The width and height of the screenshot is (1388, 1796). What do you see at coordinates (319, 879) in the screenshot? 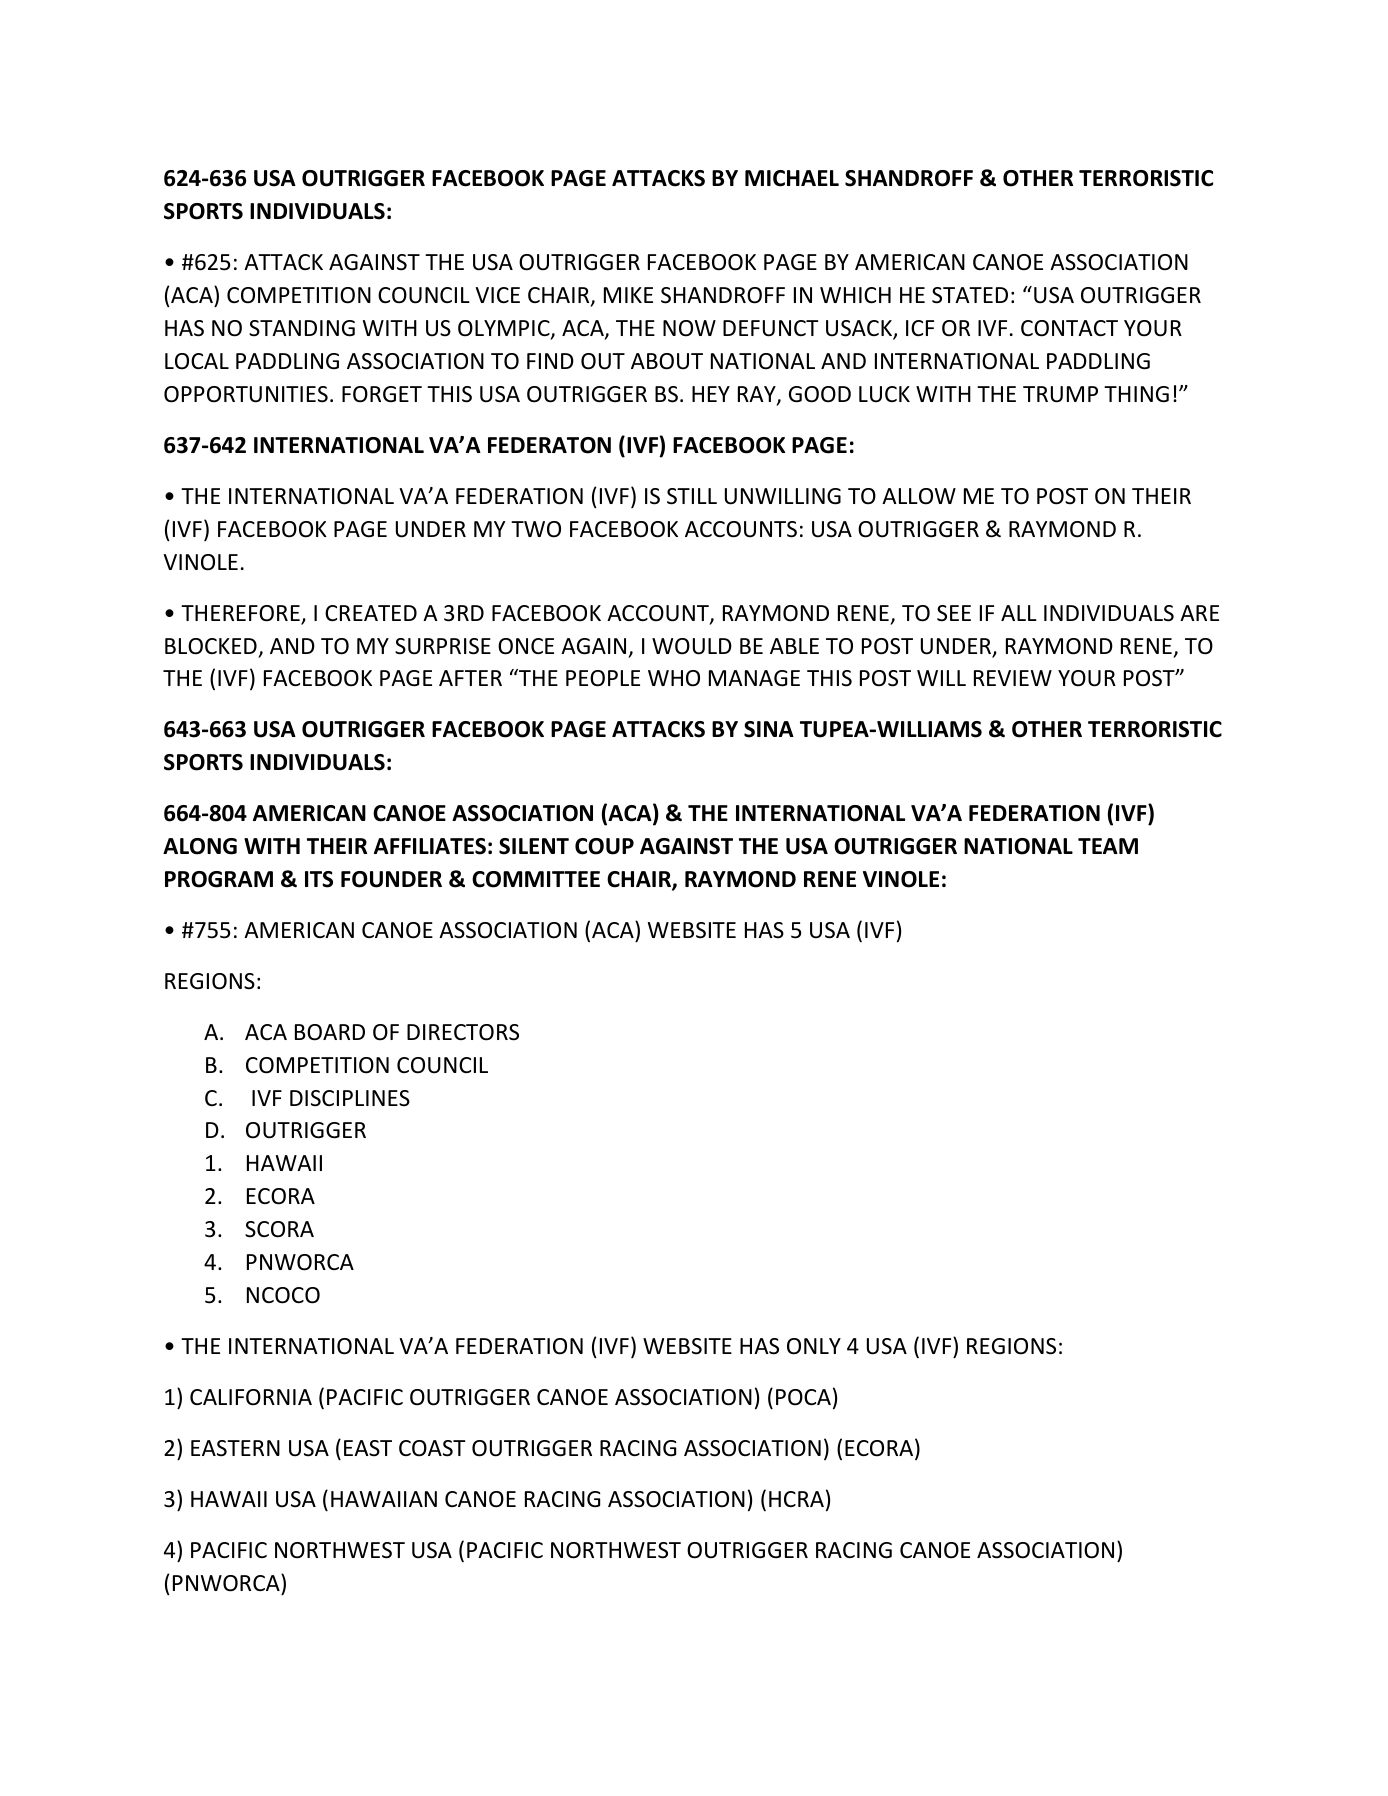
I see `ITS` at bounding box center [319, 879].
